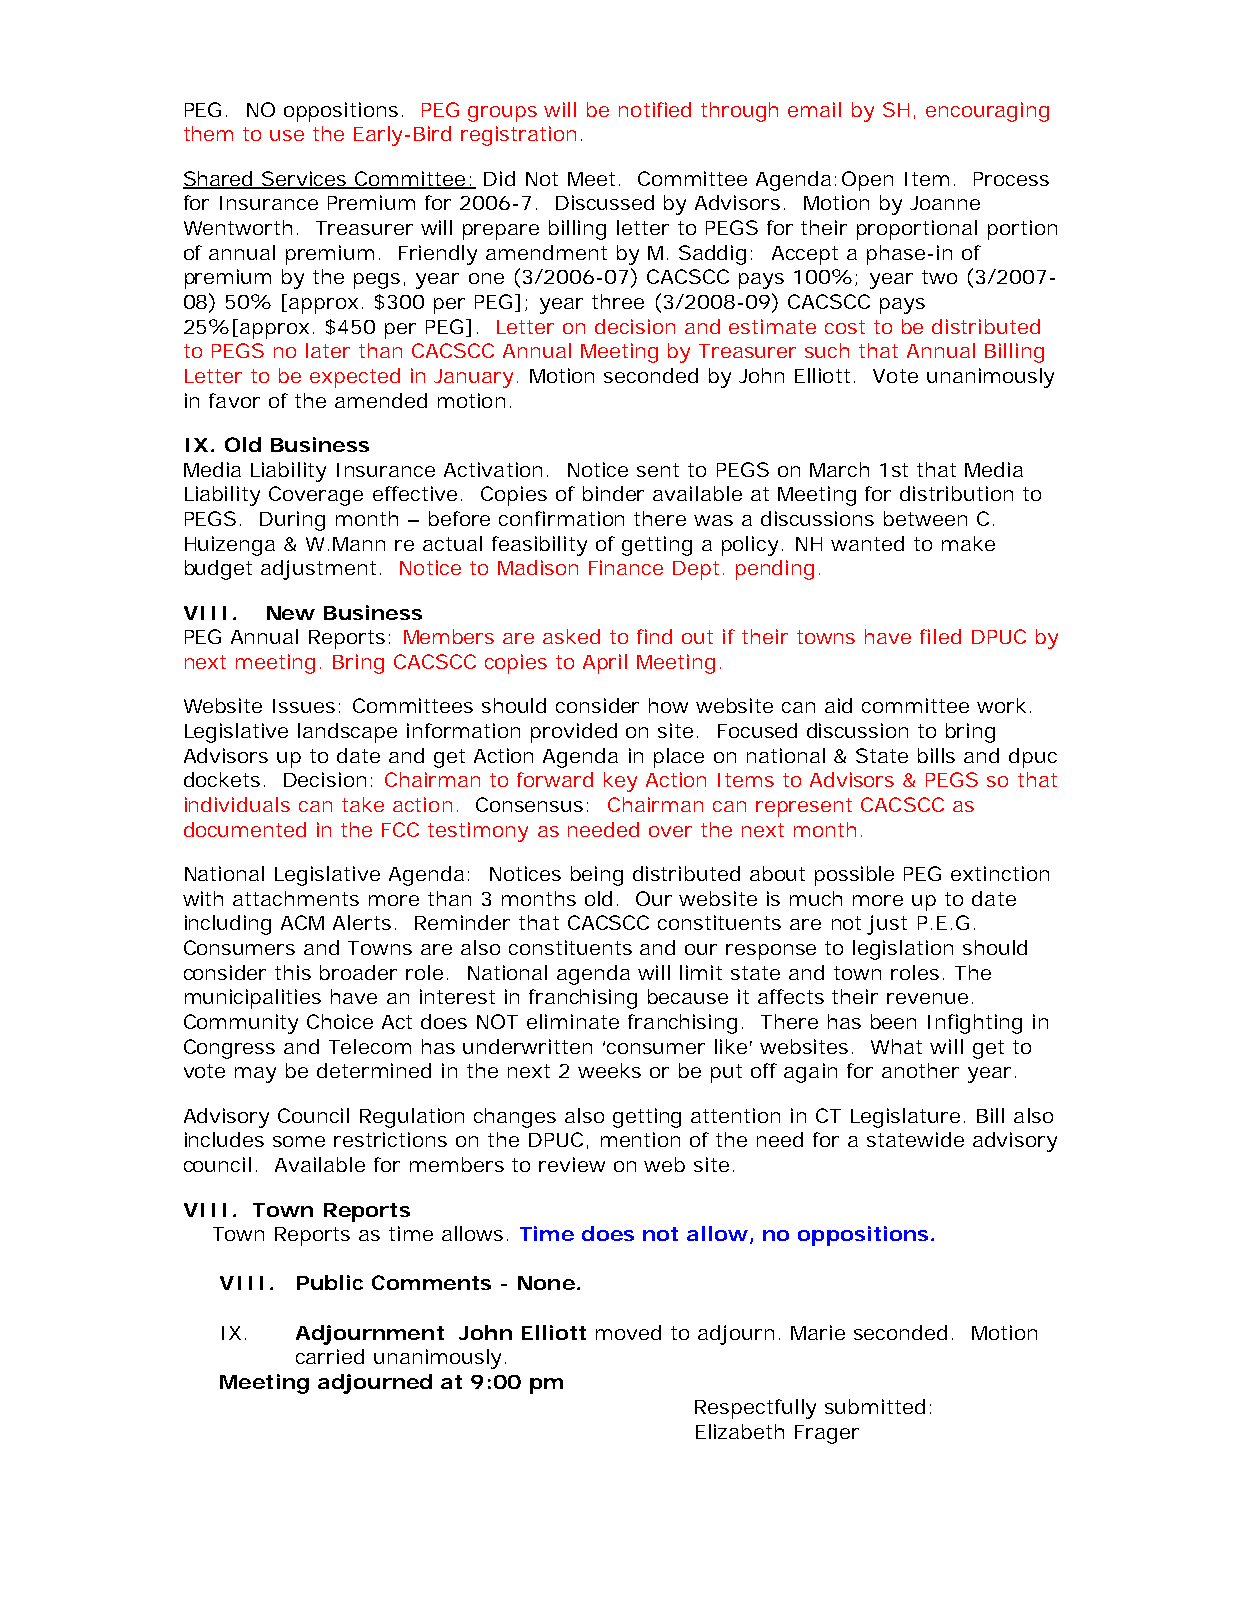 This page has width=1242, height=1607. I want to click on Frager, so click(827, 1434).
